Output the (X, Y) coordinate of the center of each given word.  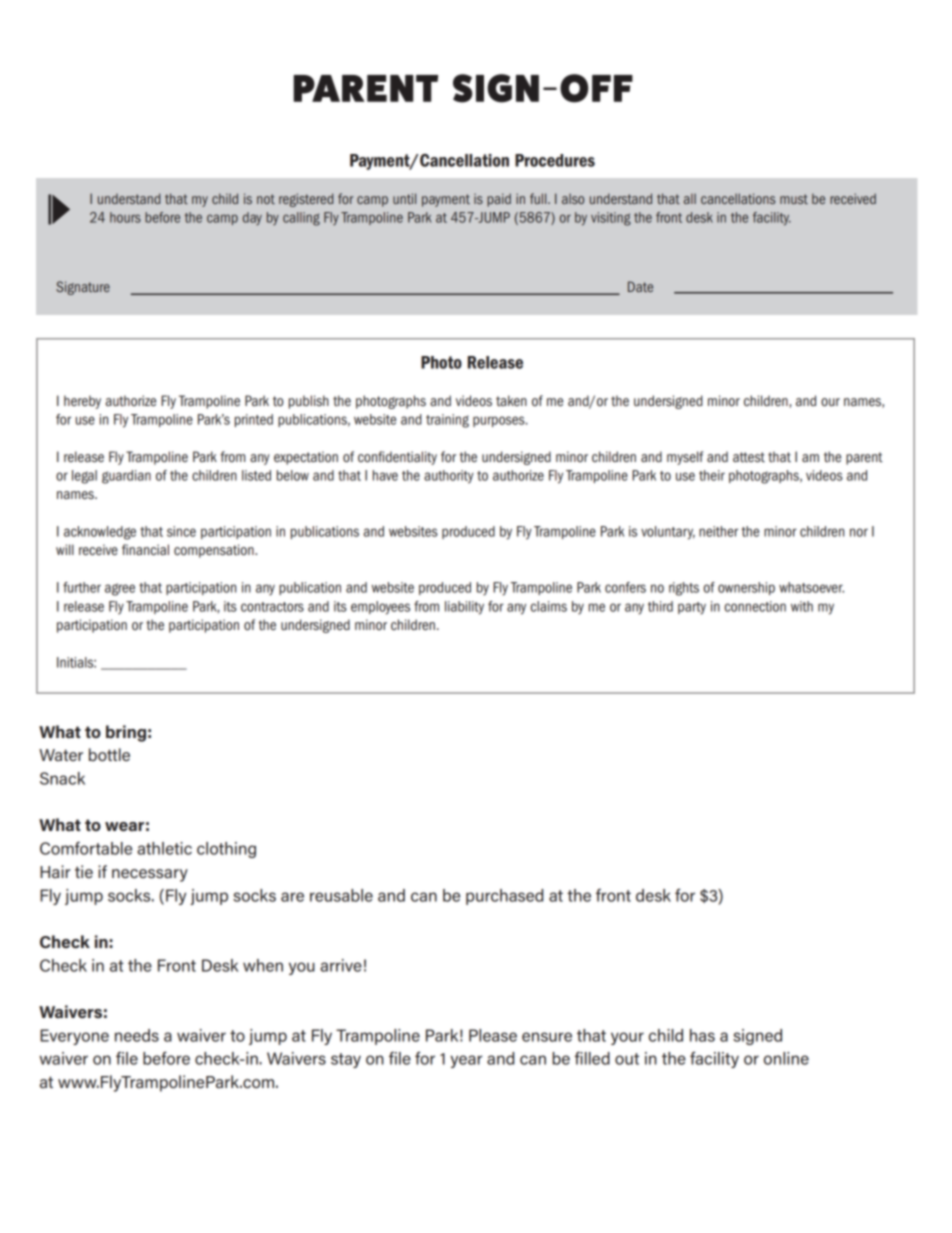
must (794, 199)
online (786, 1058)
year (466, 1061)
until (404, 198)
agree (120, 589)
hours (125, 217)
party (692, 608)
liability (464, 608)
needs (137, 1035)
